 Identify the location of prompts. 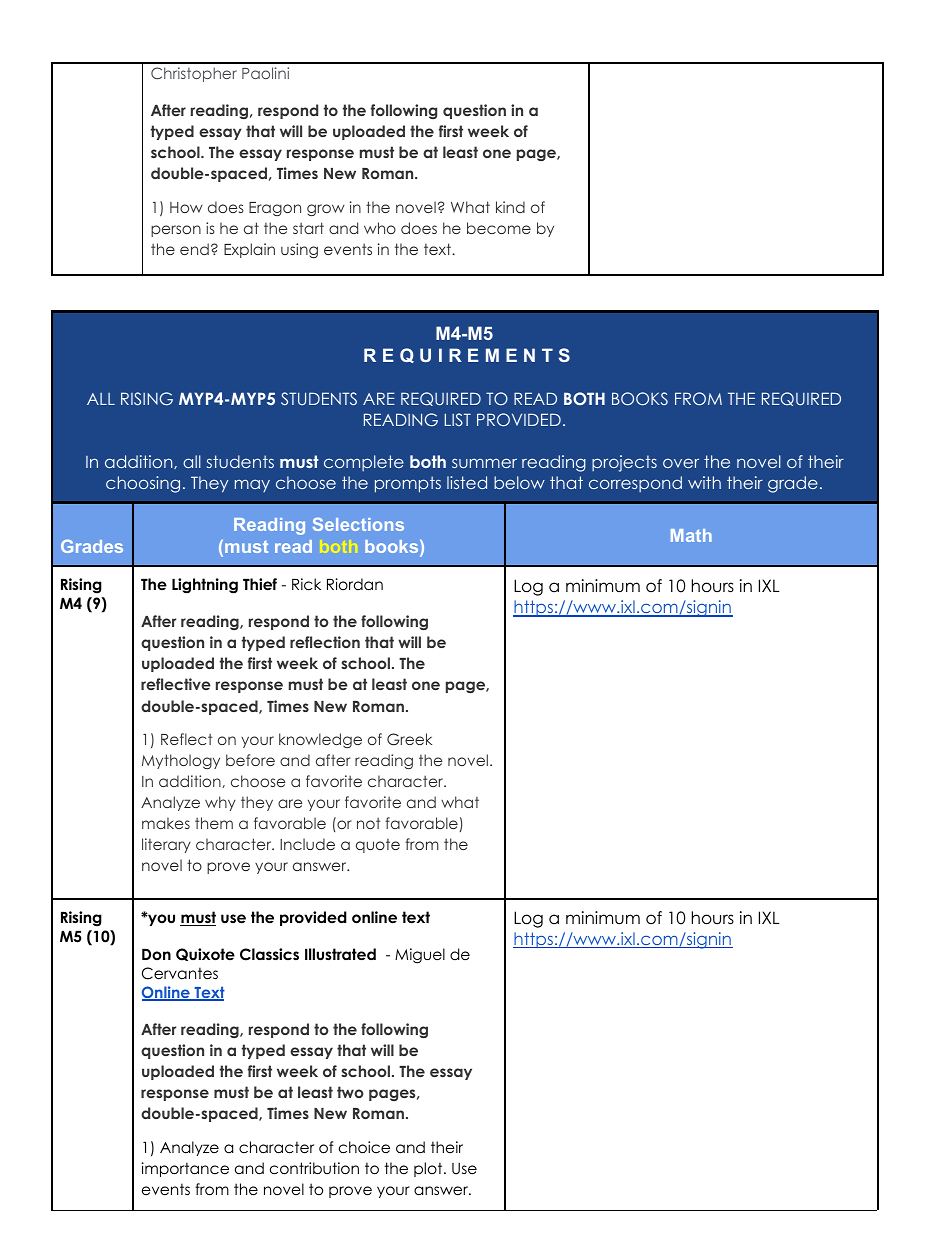
(408, 484).
